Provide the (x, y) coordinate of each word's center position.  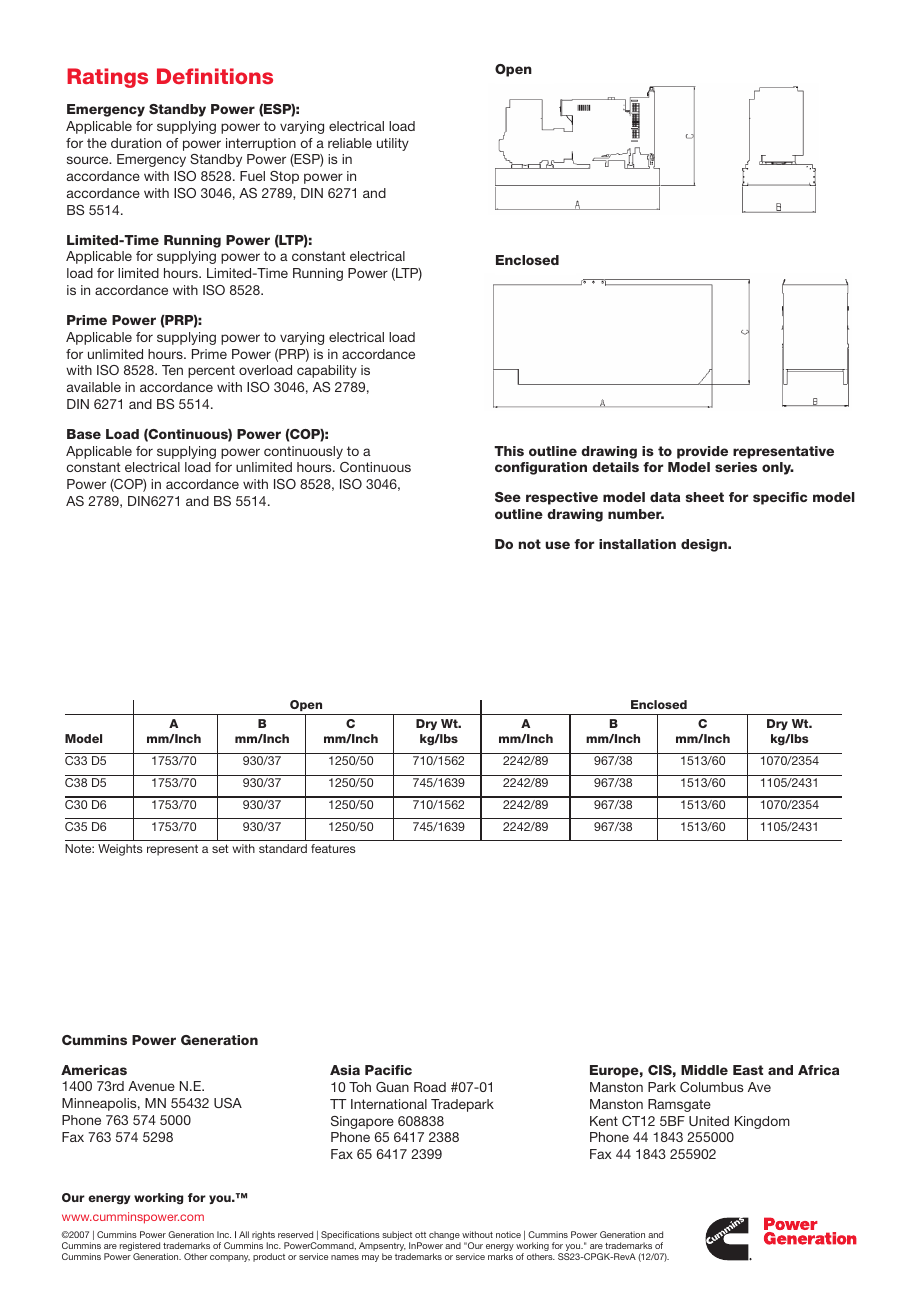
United (709, 1121)
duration (136, 143)
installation (637, 544)
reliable (350, 143)
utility (393, 144)
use (558, 545)
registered (140, 1248)
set (220, 848)
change (445, 1237)
